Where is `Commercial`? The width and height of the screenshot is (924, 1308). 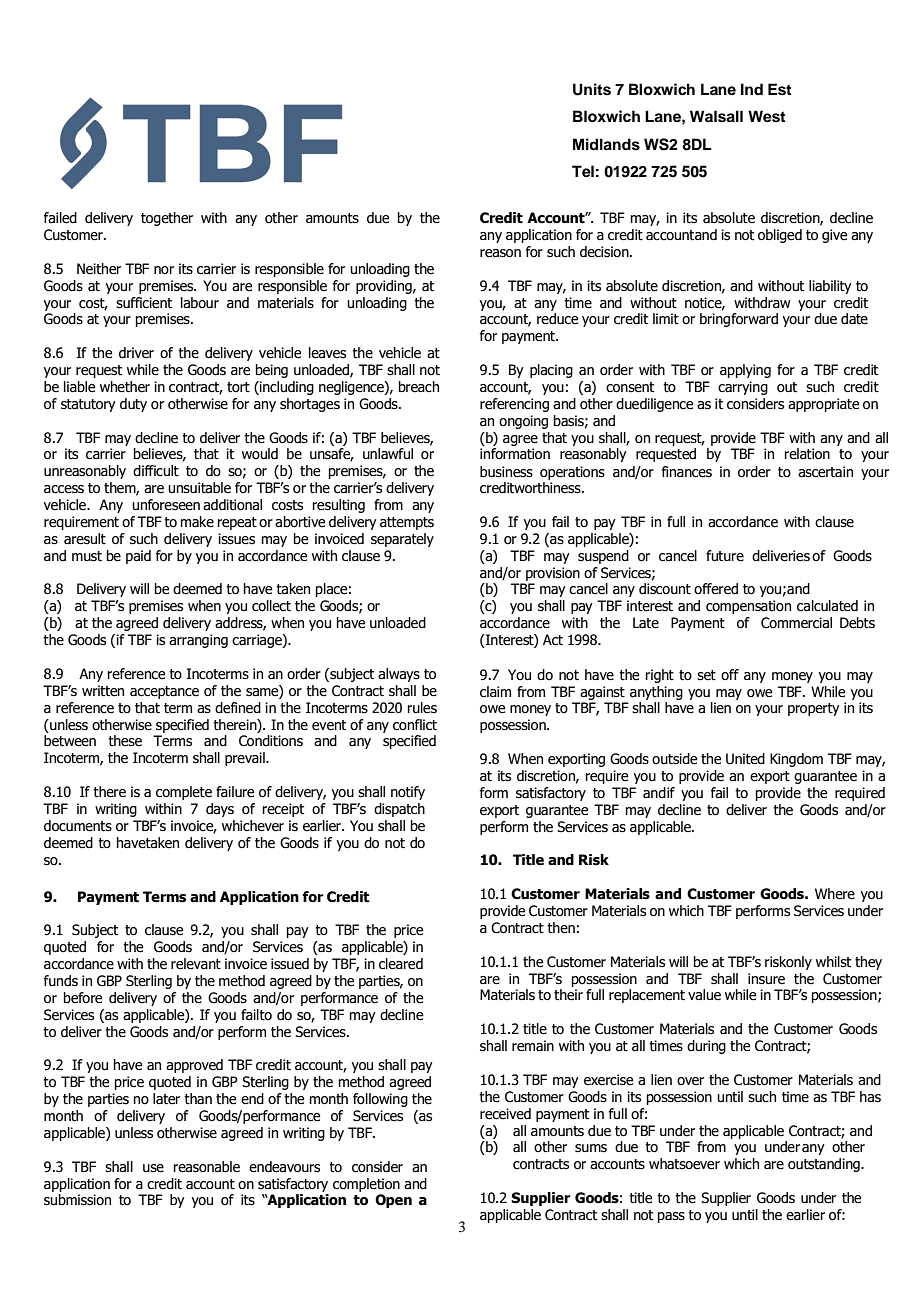
Commercial is located at coordinates (796, 623).
